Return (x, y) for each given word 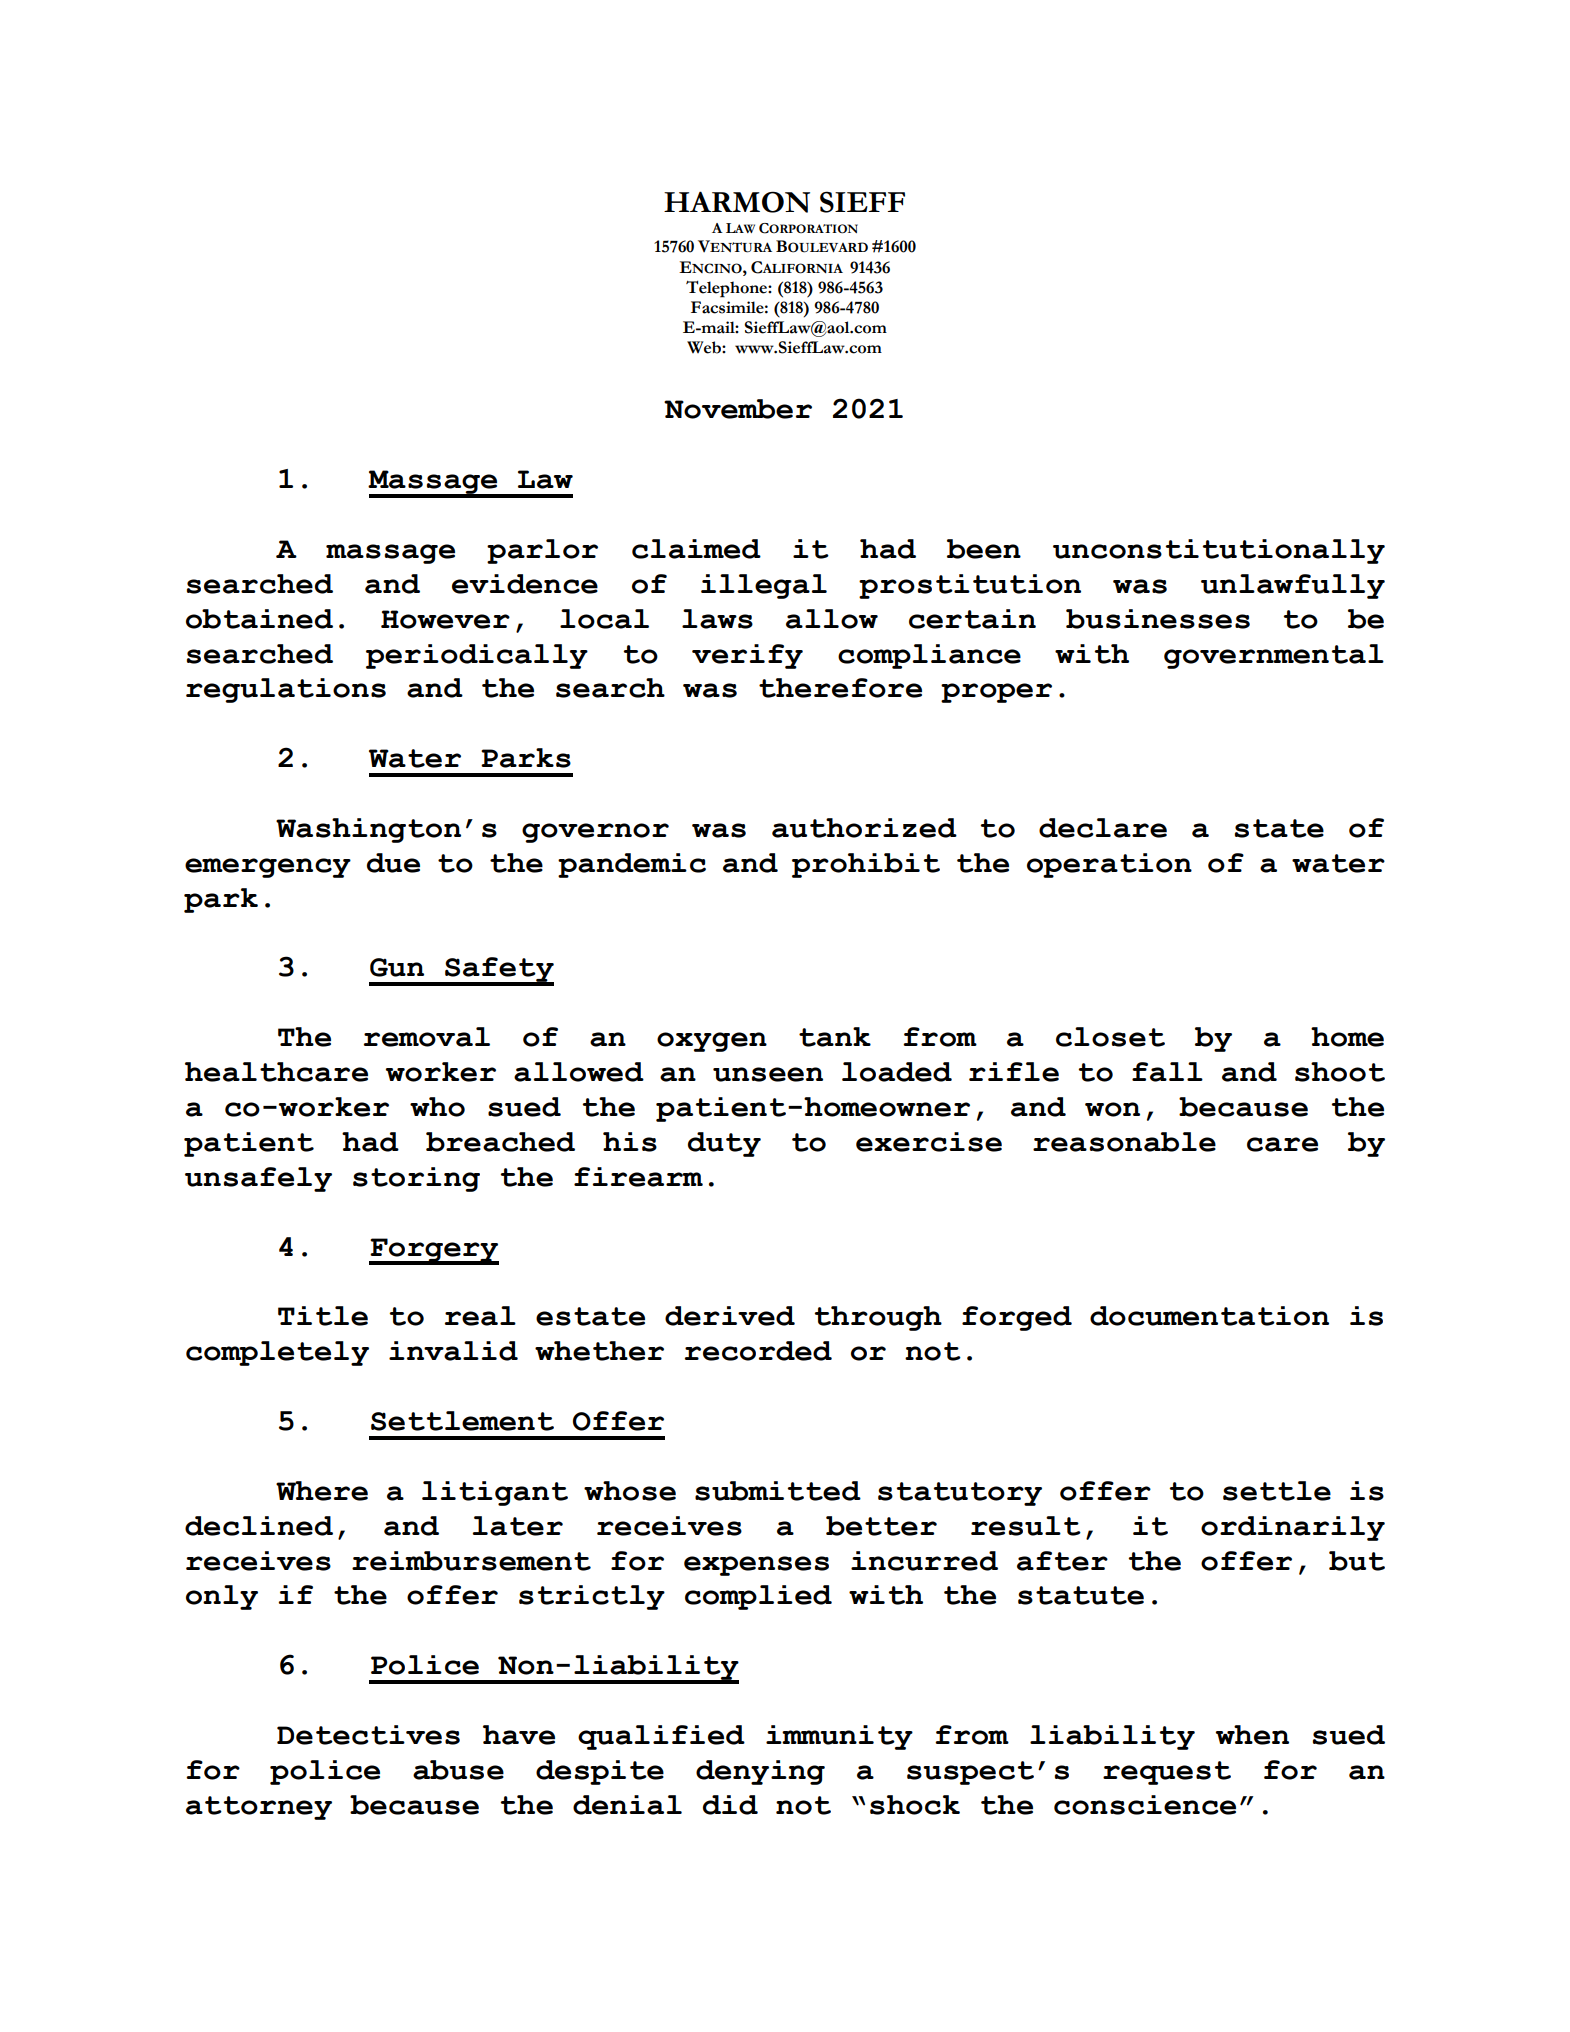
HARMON (737, 202)
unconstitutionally (1219, 551)
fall (1167, 1072)
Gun (397, 967)
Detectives (368, 1735)
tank (835, 1037)
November (738, 409)
